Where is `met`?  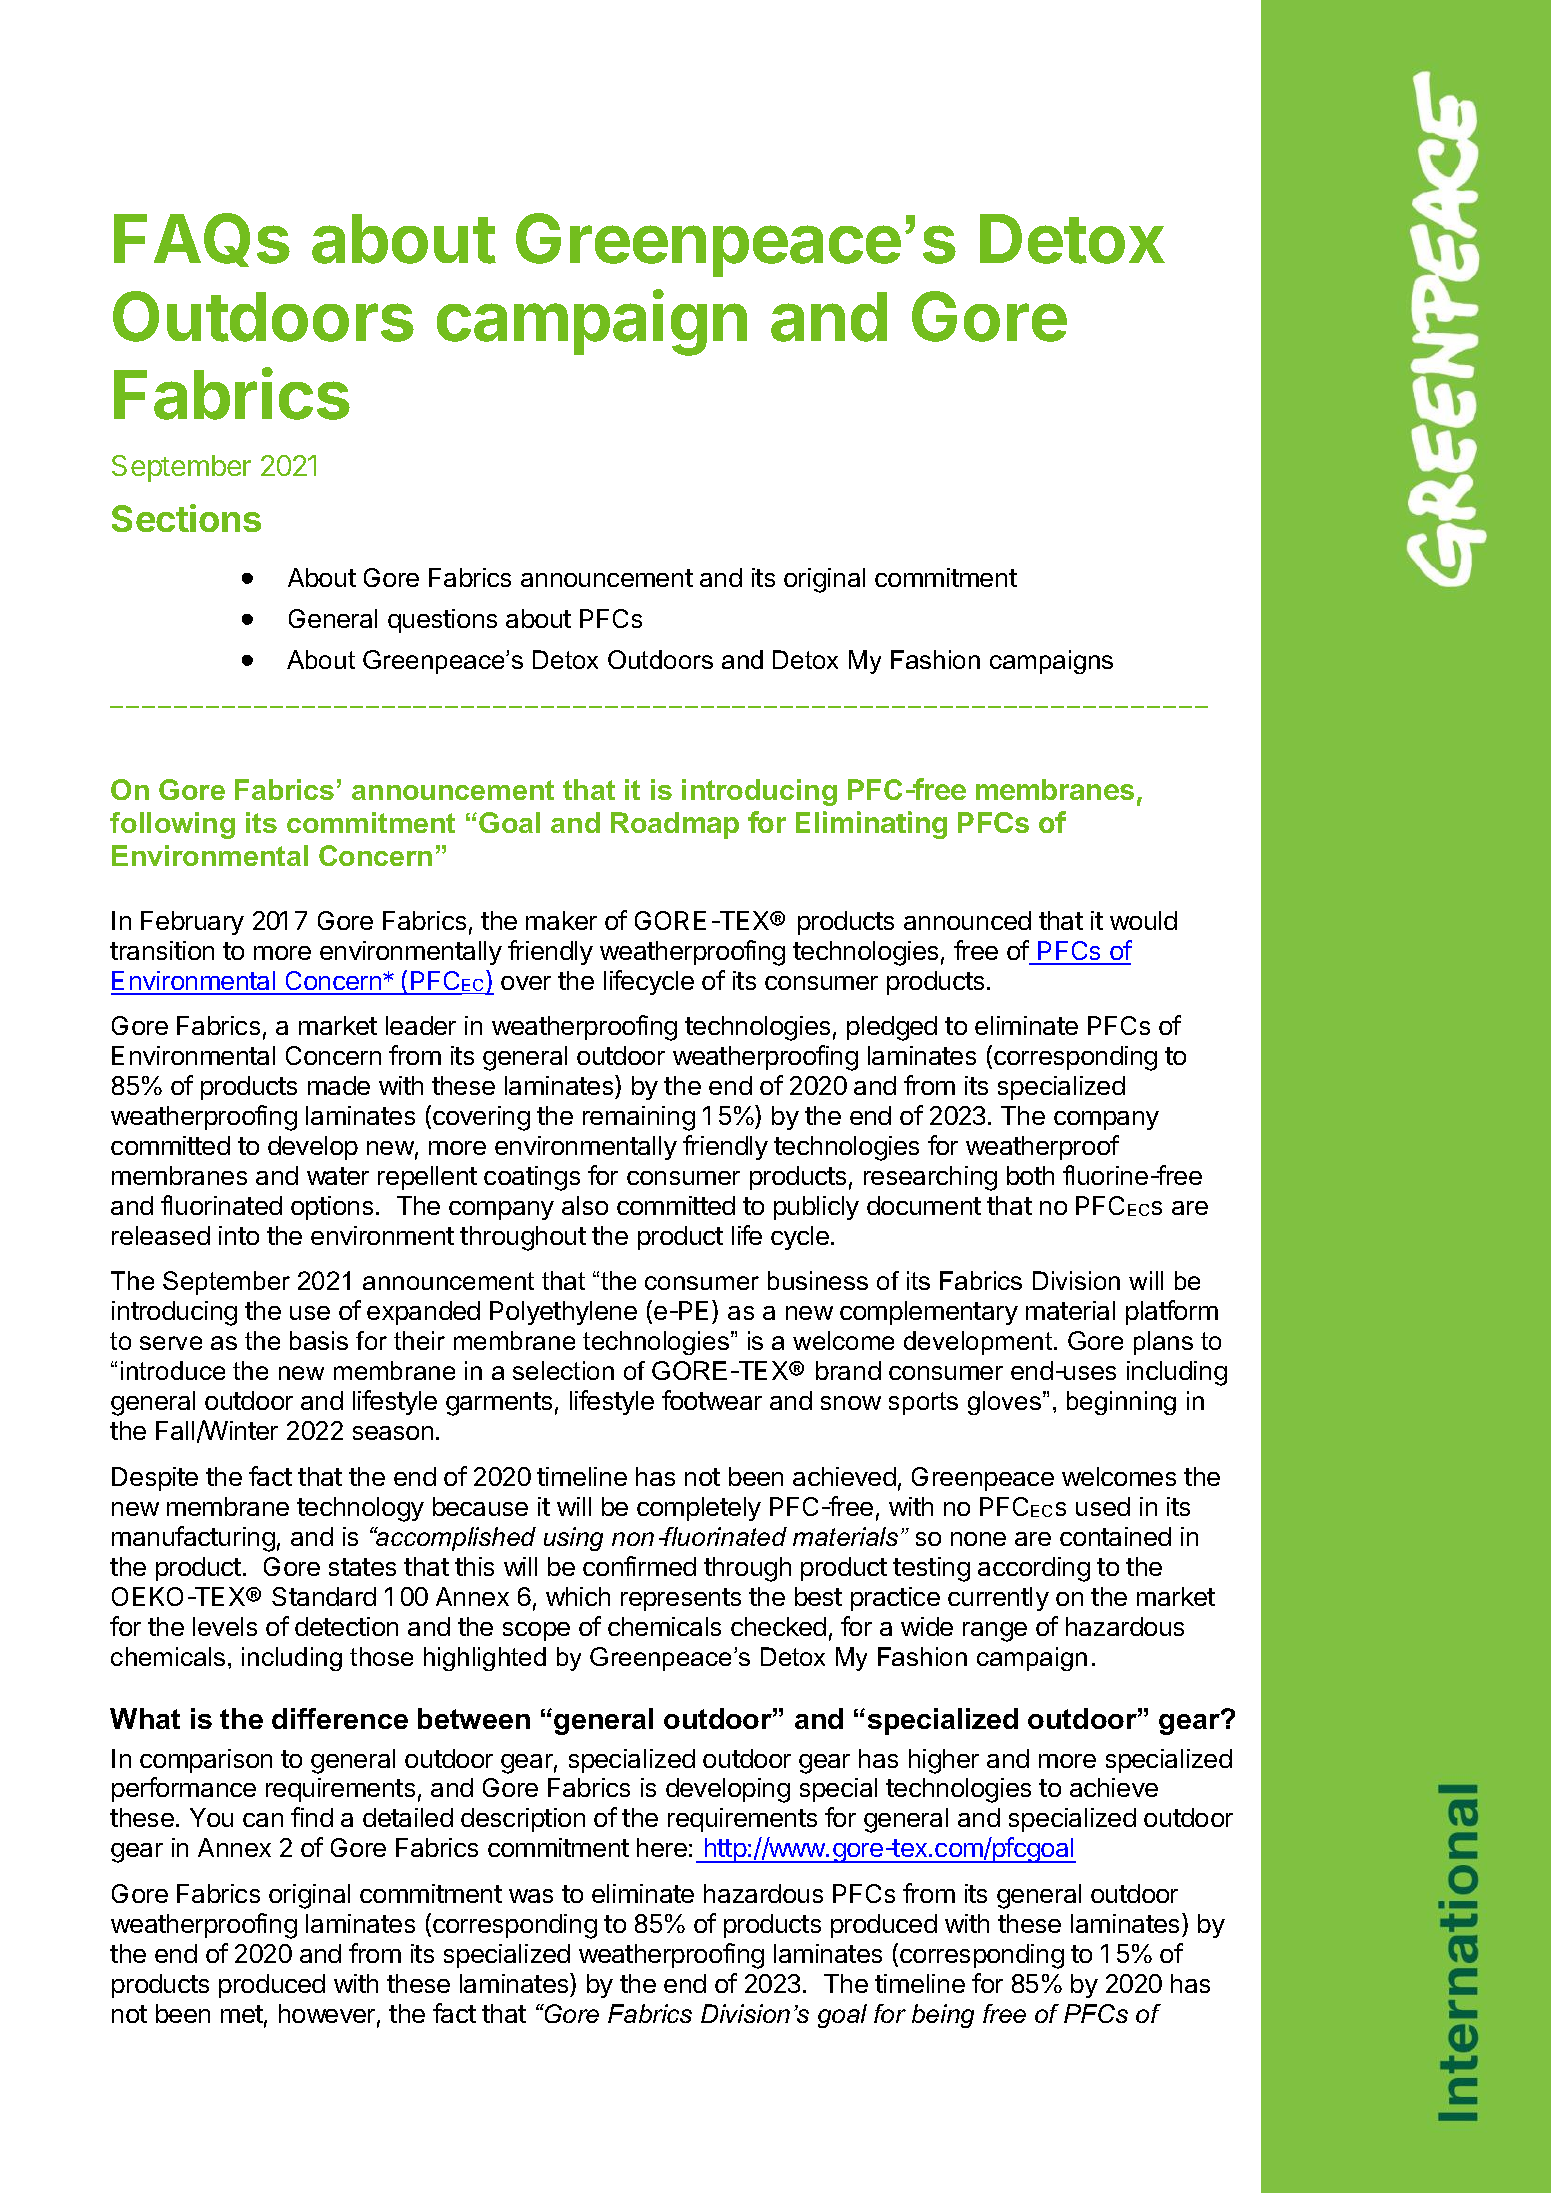
met is located at coordinates (242, 2014).
